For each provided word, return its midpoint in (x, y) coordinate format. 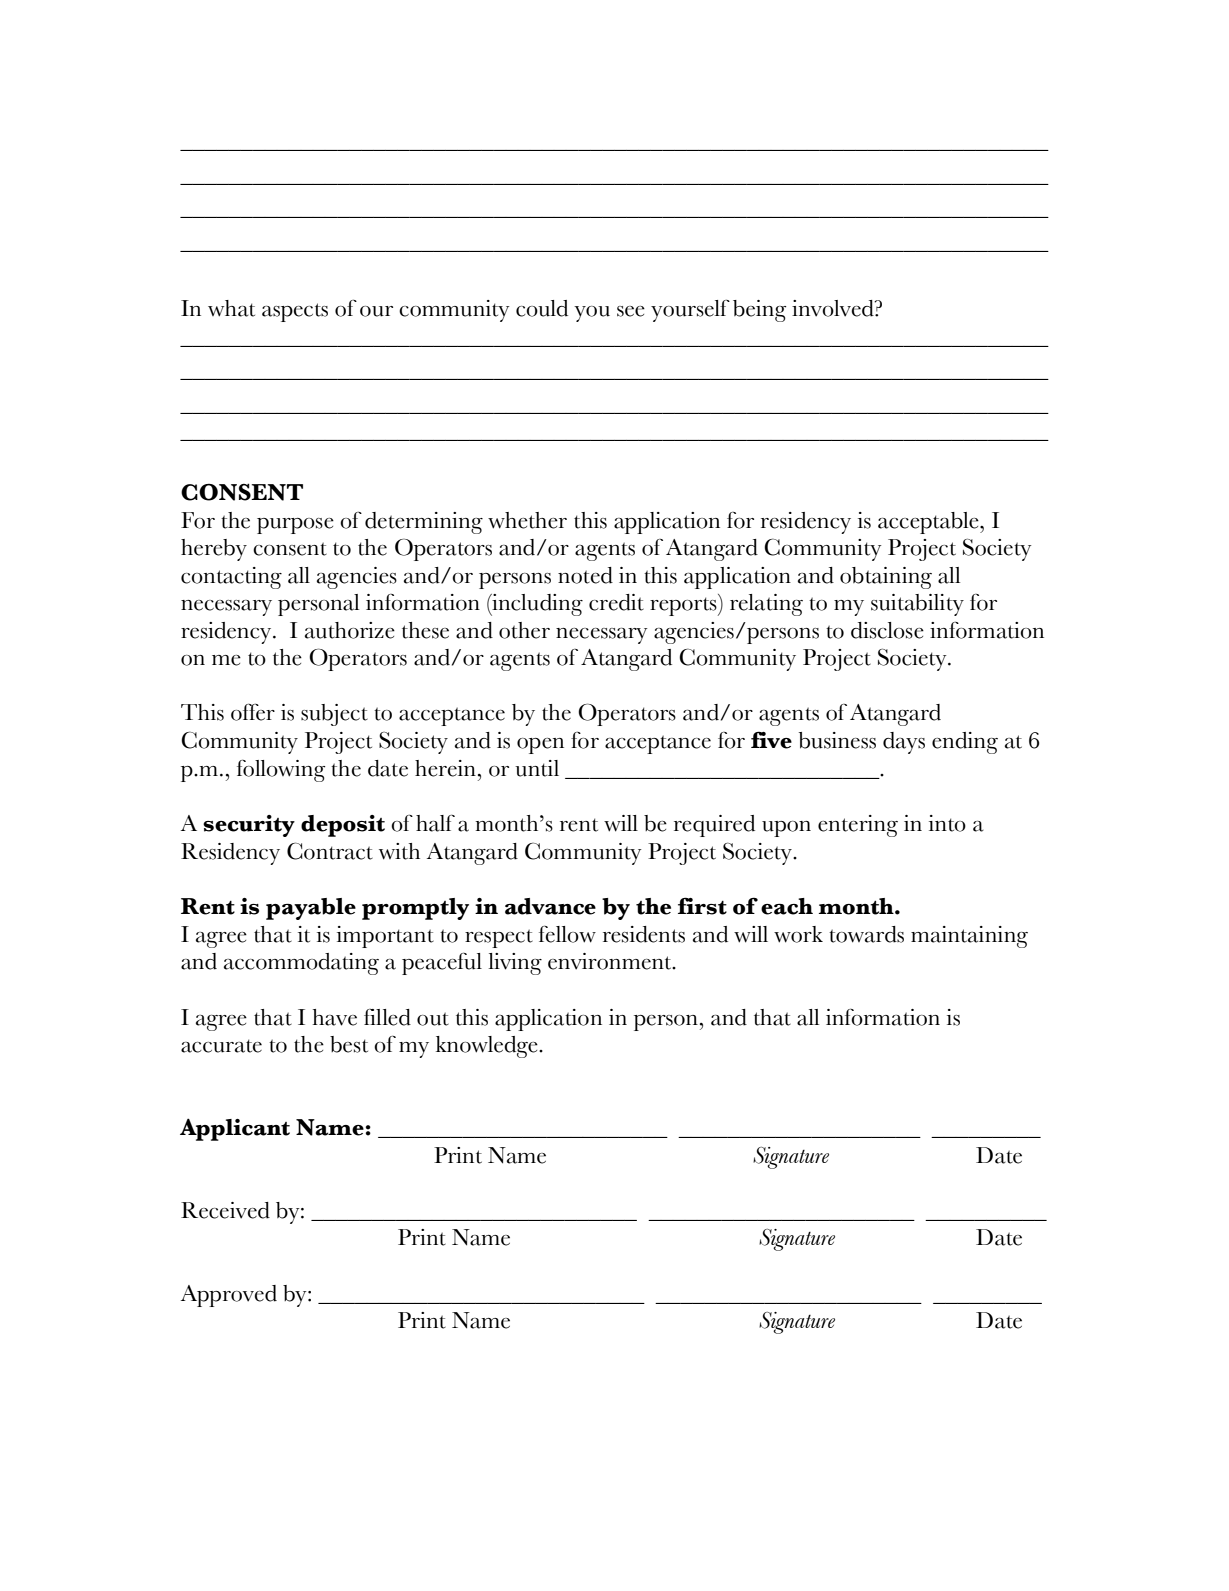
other (524, 630)
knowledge (488, 1047)
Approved (229, 1296)
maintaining (969, 937)
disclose (887, 630)
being (759, 311)
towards (866, 934)
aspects (295, 312)
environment (611, 961)
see (631, 311)
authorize (350, 630)
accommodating (301, 964)
